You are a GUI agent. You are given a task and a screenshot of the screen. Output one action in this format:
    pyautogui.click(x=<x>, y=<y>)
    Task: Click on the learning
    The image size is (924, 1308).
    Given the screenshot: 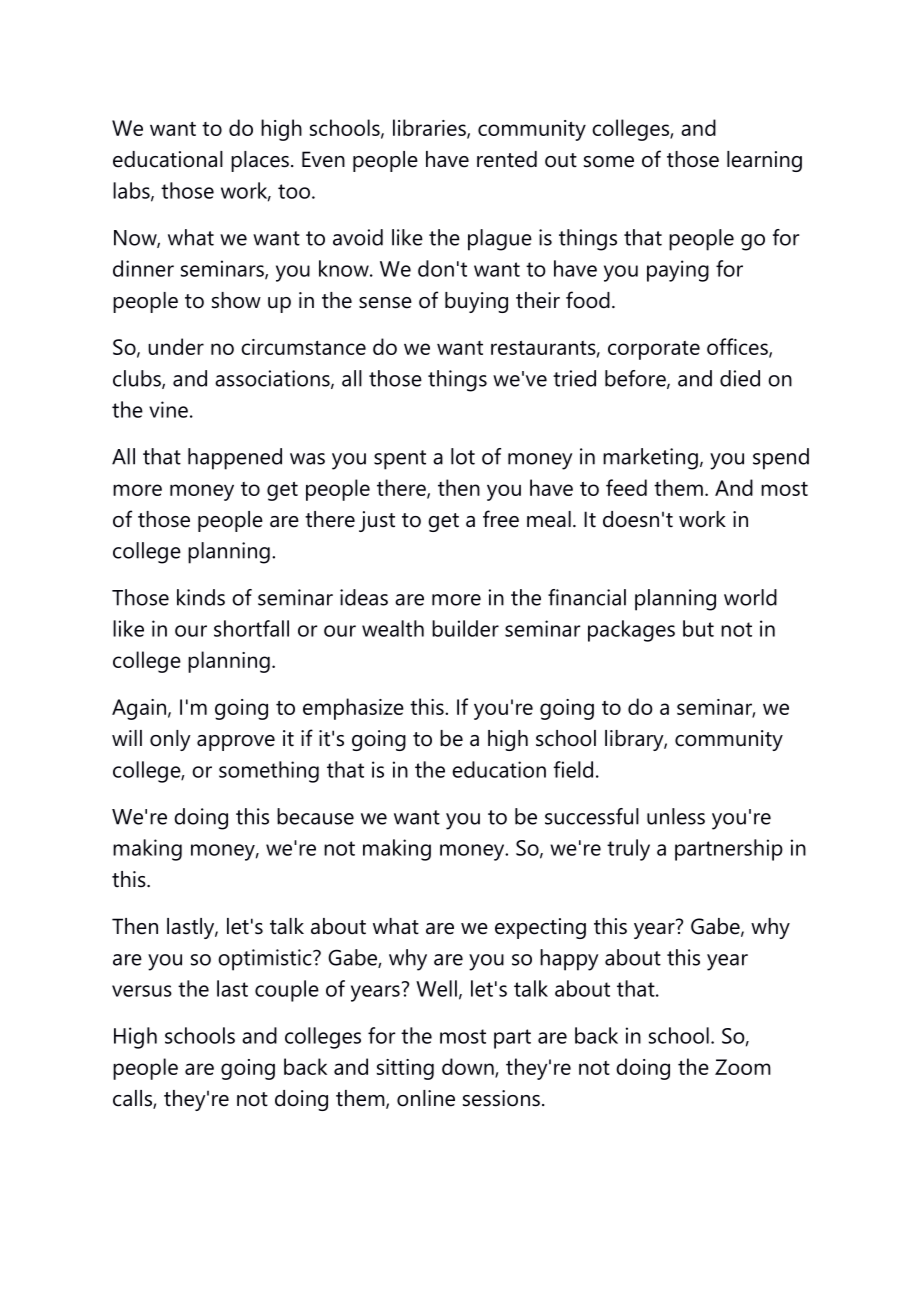 What is the action you would take?
    pyautogui.click(x=764, y=161)
